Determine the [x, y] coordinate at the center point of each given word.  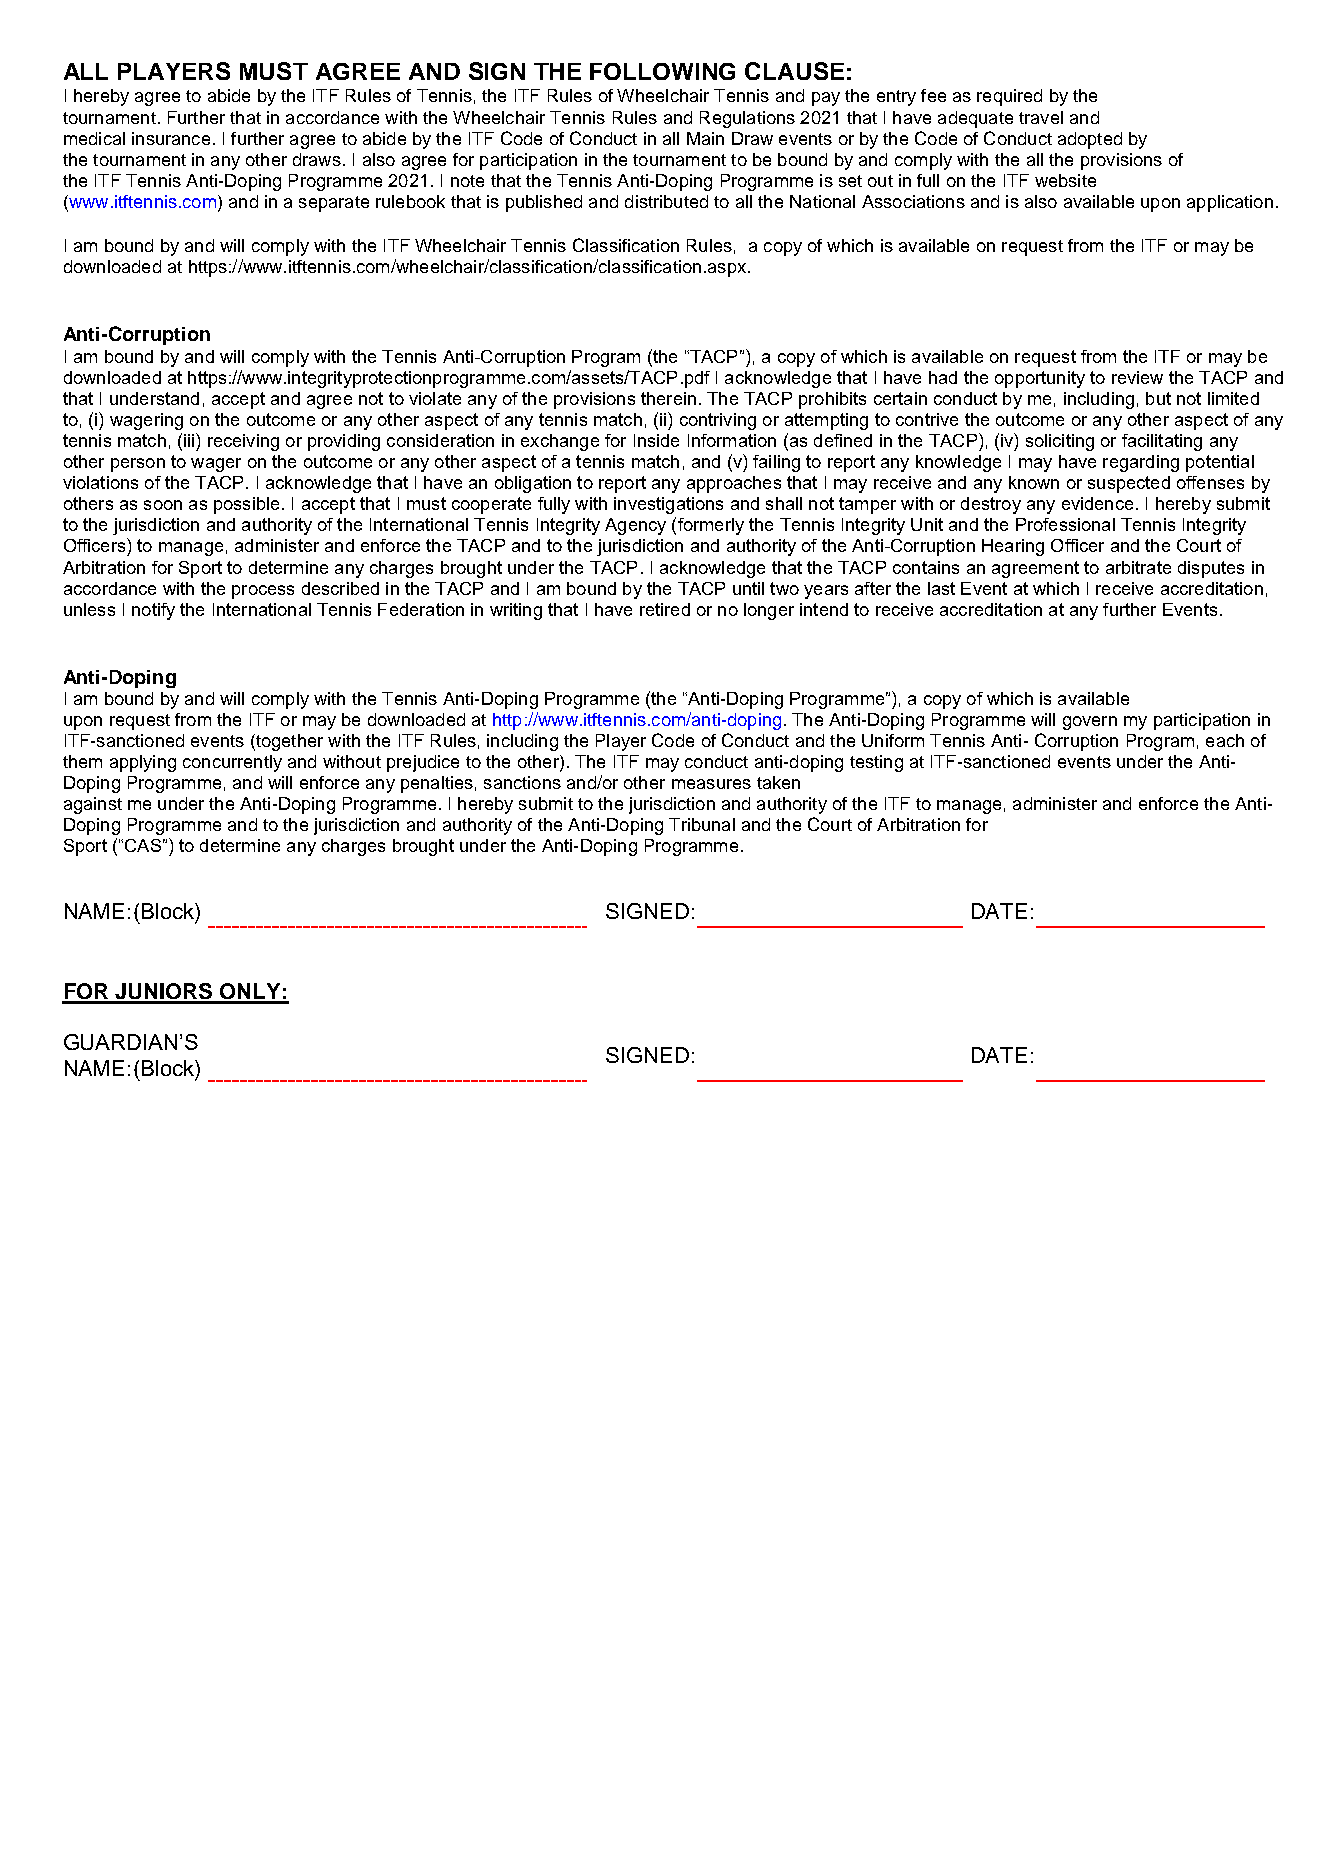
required [1009, 97]
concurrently [232, 763]
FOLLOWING [662, 71]
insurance [171, 138]
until [748, 588]
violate [435, 398]
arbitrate [1138, 567]
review [1137, 377]
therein [668, 398]
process [263, 592]
